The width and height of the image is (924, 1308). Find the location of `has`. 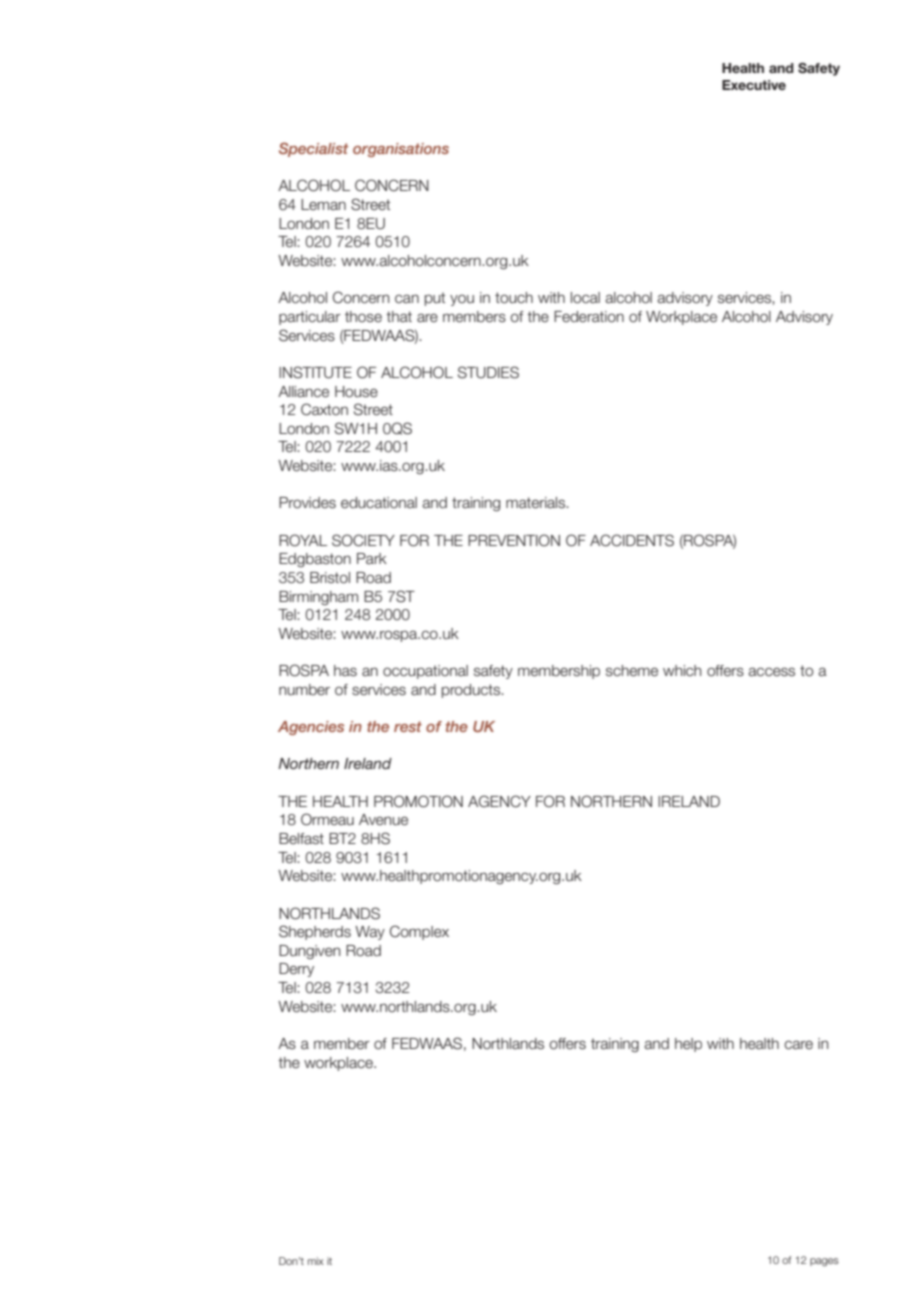

has is located at coordinates (345, 671).
